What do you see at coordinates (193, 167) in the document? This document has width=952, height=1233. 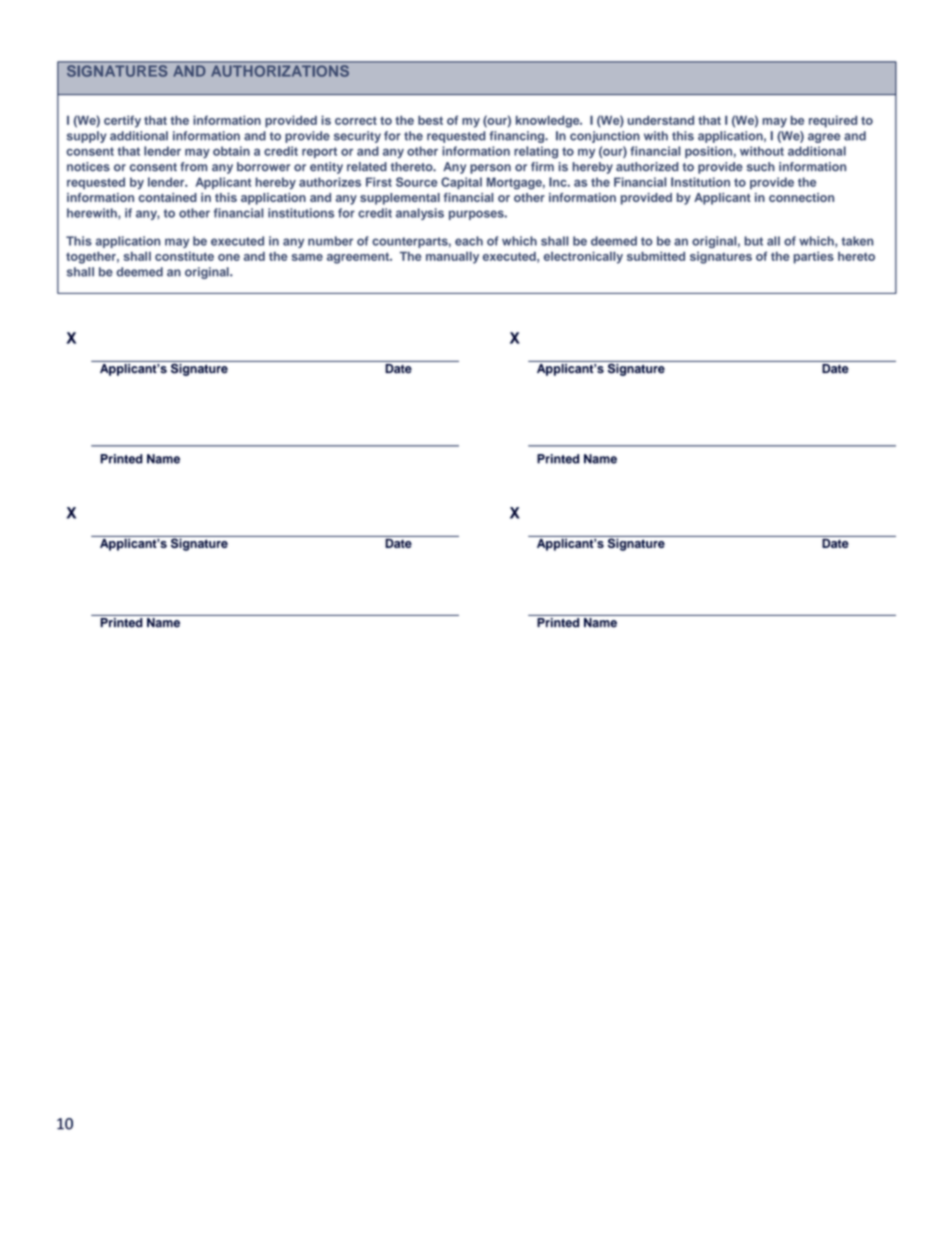 I see `from` at bounding box center [193, 167].
